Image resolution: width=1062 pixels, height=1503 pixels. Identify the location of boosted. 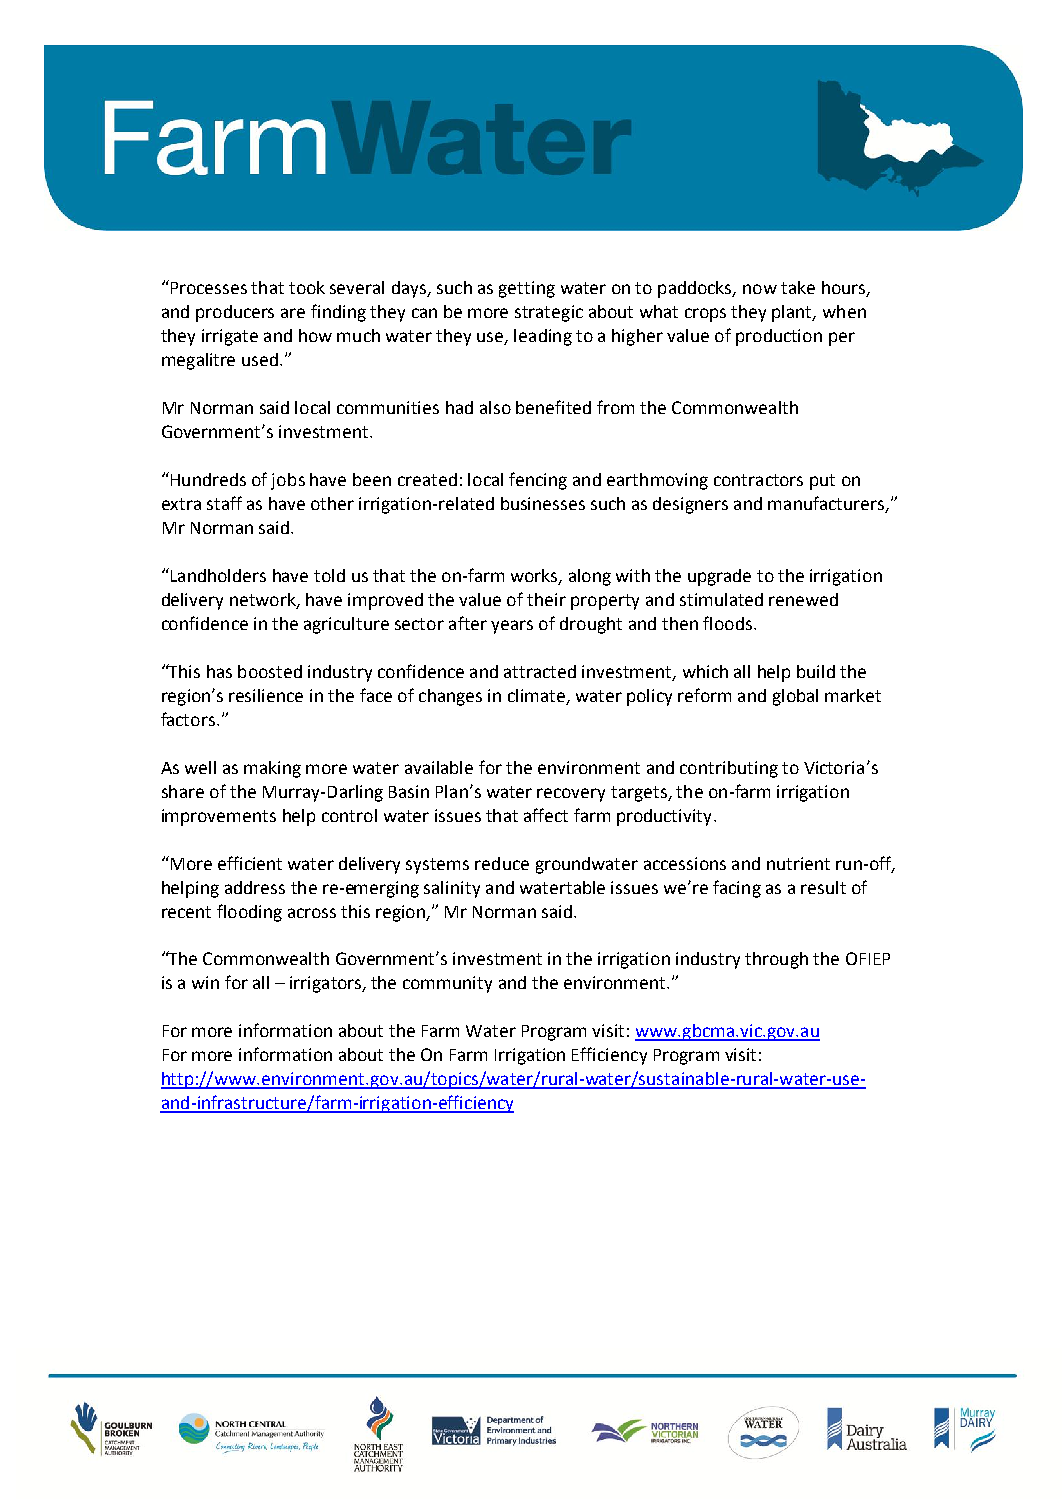
(270, 671).
